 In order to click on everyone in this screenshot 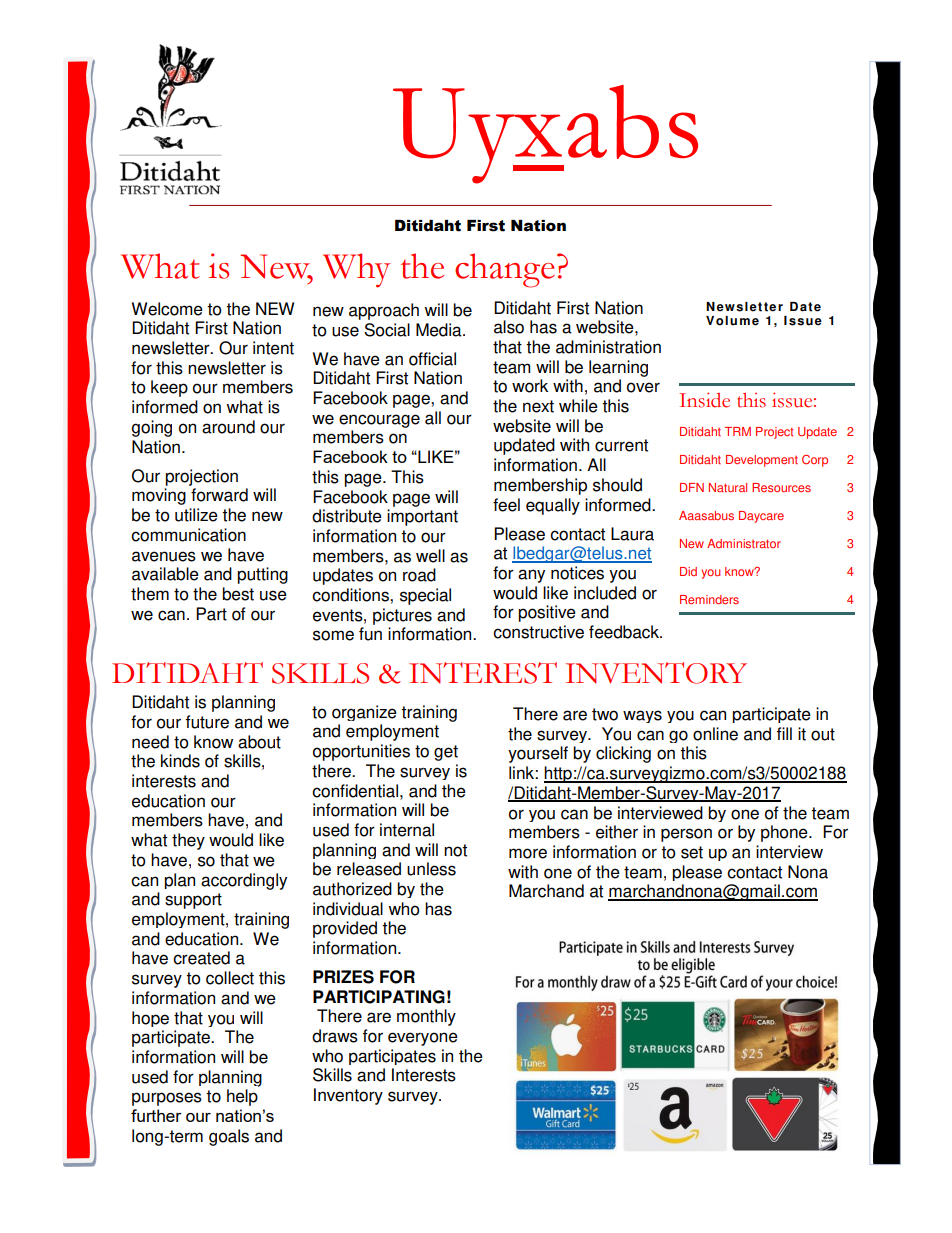, I will do `click(423, 1039)`.
